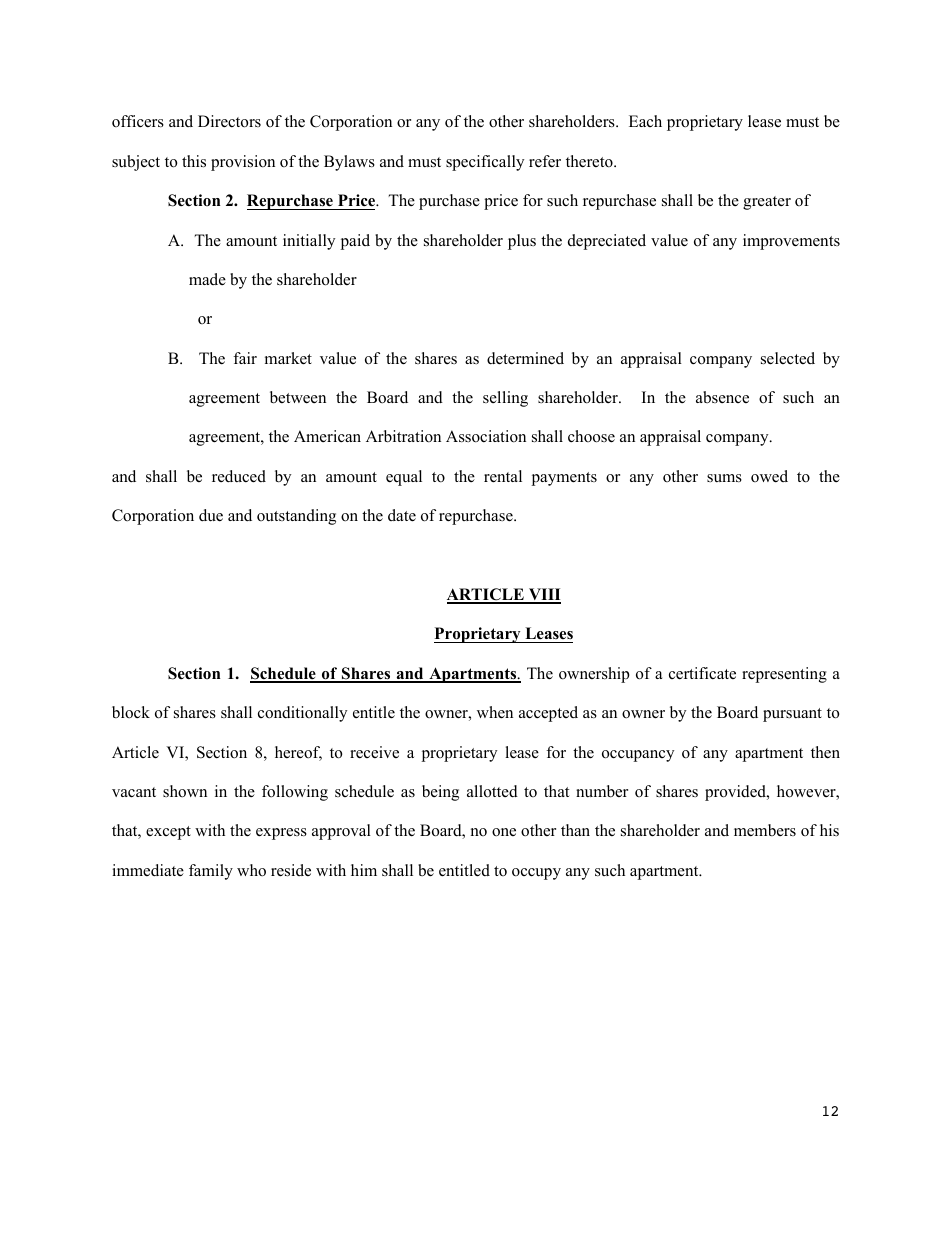 The image size is (952, 1233). Describe the element at coordinates (792, 715) in the screenshot. I see `pursuant` at that location.
